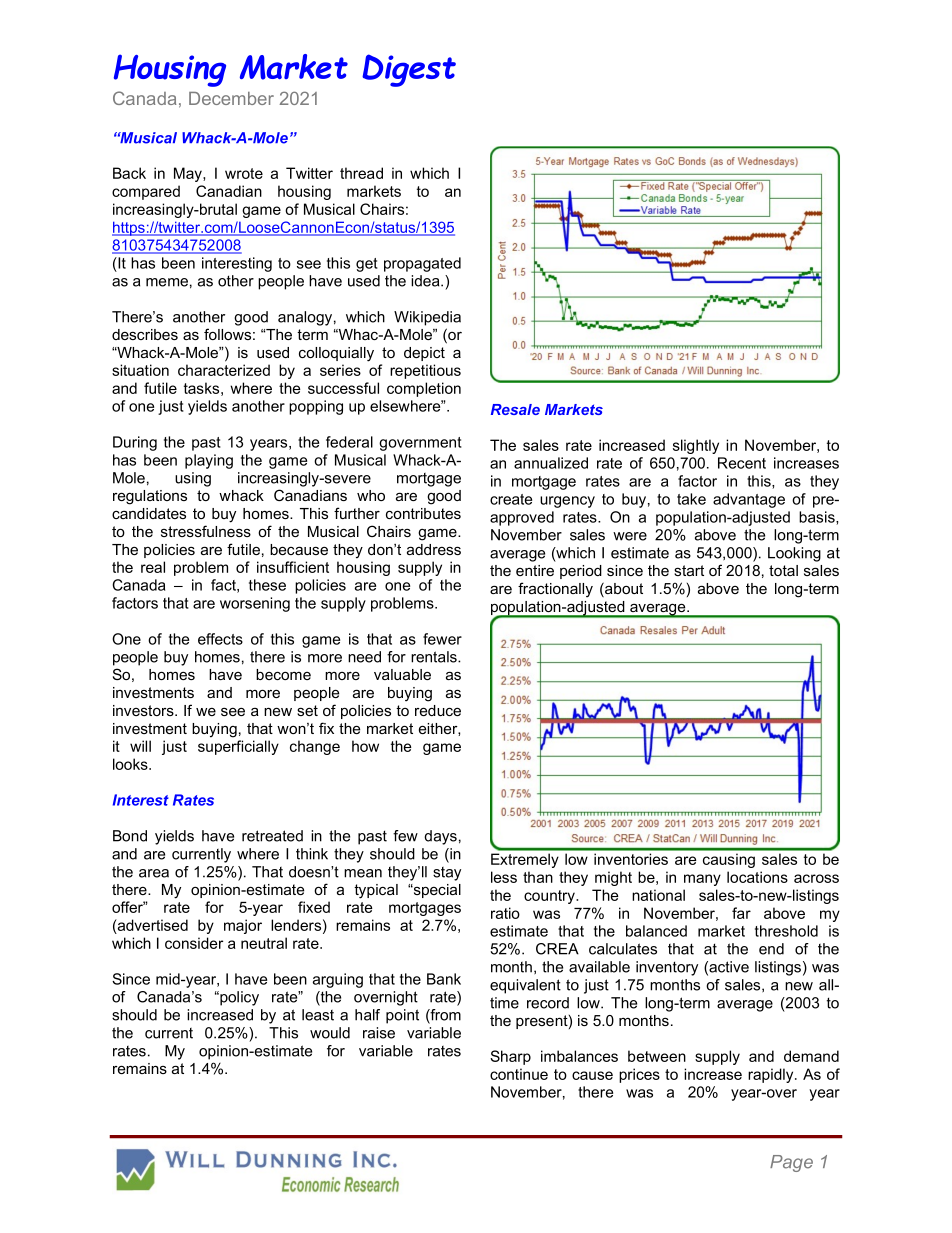 This page has height=1233, width=952. What do you see at coordinates (220, 639) in the page?
I see `effects` at bounding box center [220, 639].
